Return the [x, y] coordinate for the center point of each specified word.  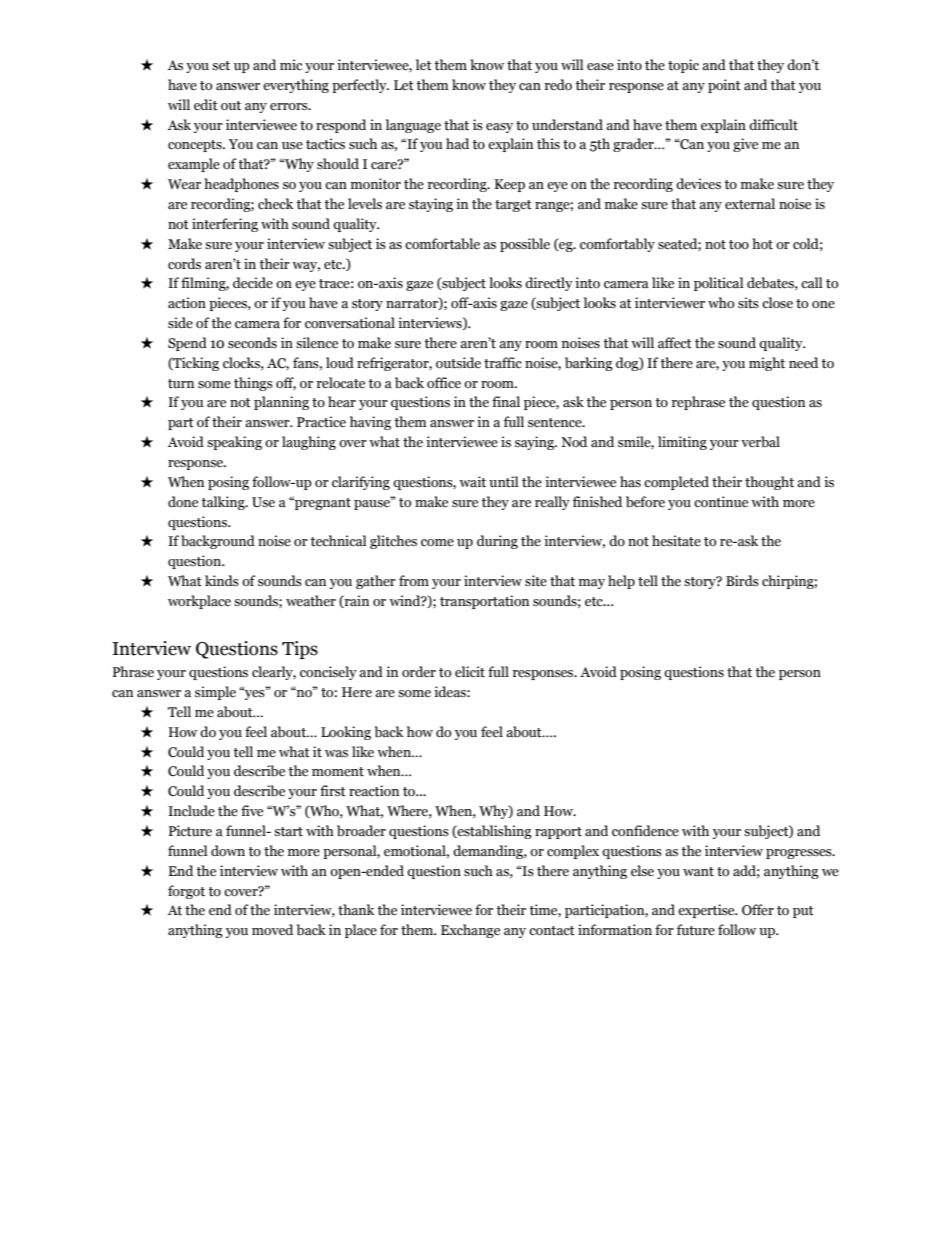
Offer [758, 910]
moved [272, 930]
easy [499, 128]
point [724, 86]
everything [296, 86]
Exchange [470, 931]
